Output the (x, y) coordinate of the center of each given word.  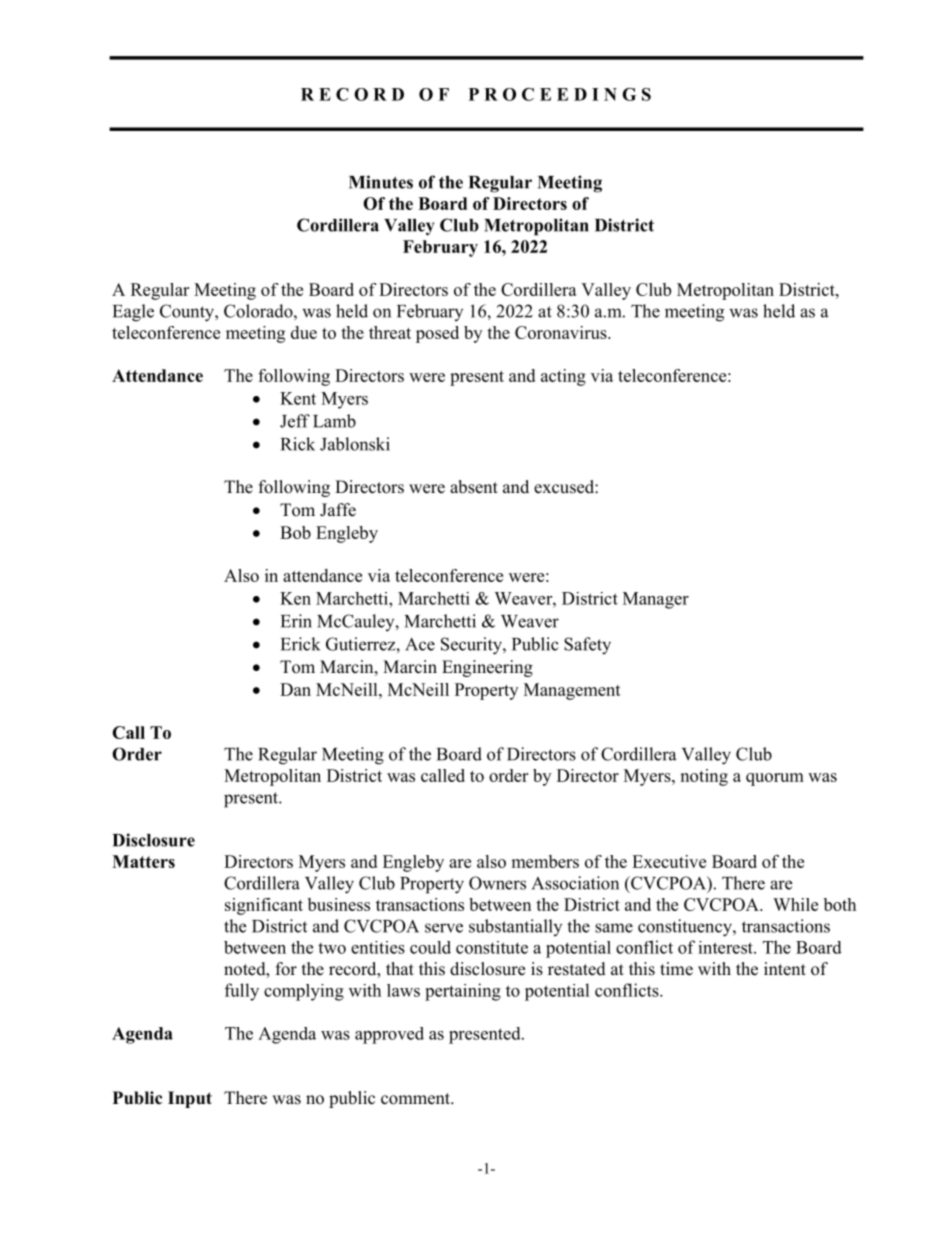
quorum (775, 779)
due (304, 332)
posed (437, 334)
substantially (515, 927)
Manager (656, 600)
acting (563, 377)
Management (572, 691)
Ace (420, 644)
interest (726, 947)
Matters (143, 861)
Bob (295, 532)
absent (474, 487)
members (545, 861)
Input (190, 1099)
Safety (587, 646)
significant (264, 906)
